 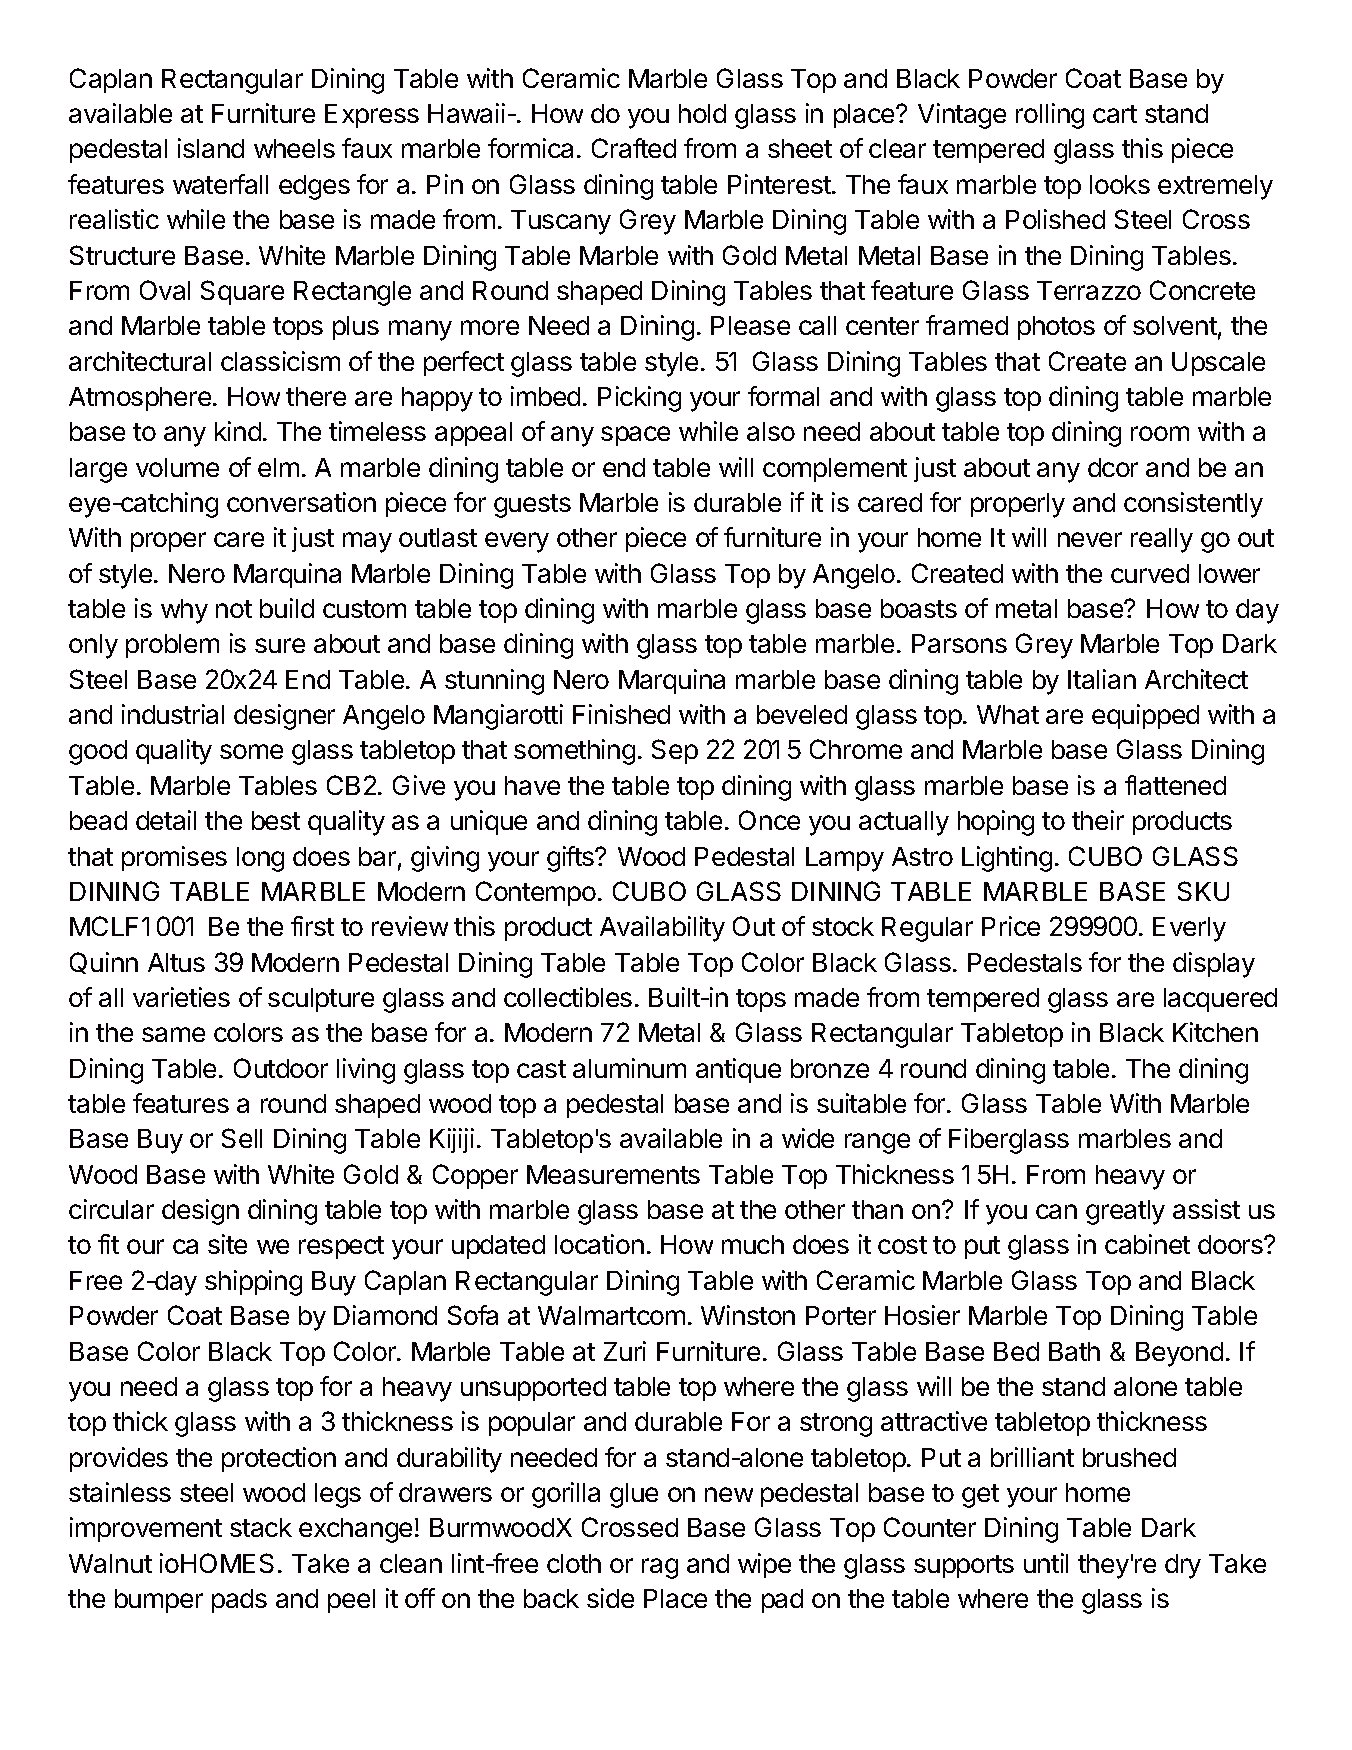 I want to click on Kitchen, so click(x=1215, y=1032).
